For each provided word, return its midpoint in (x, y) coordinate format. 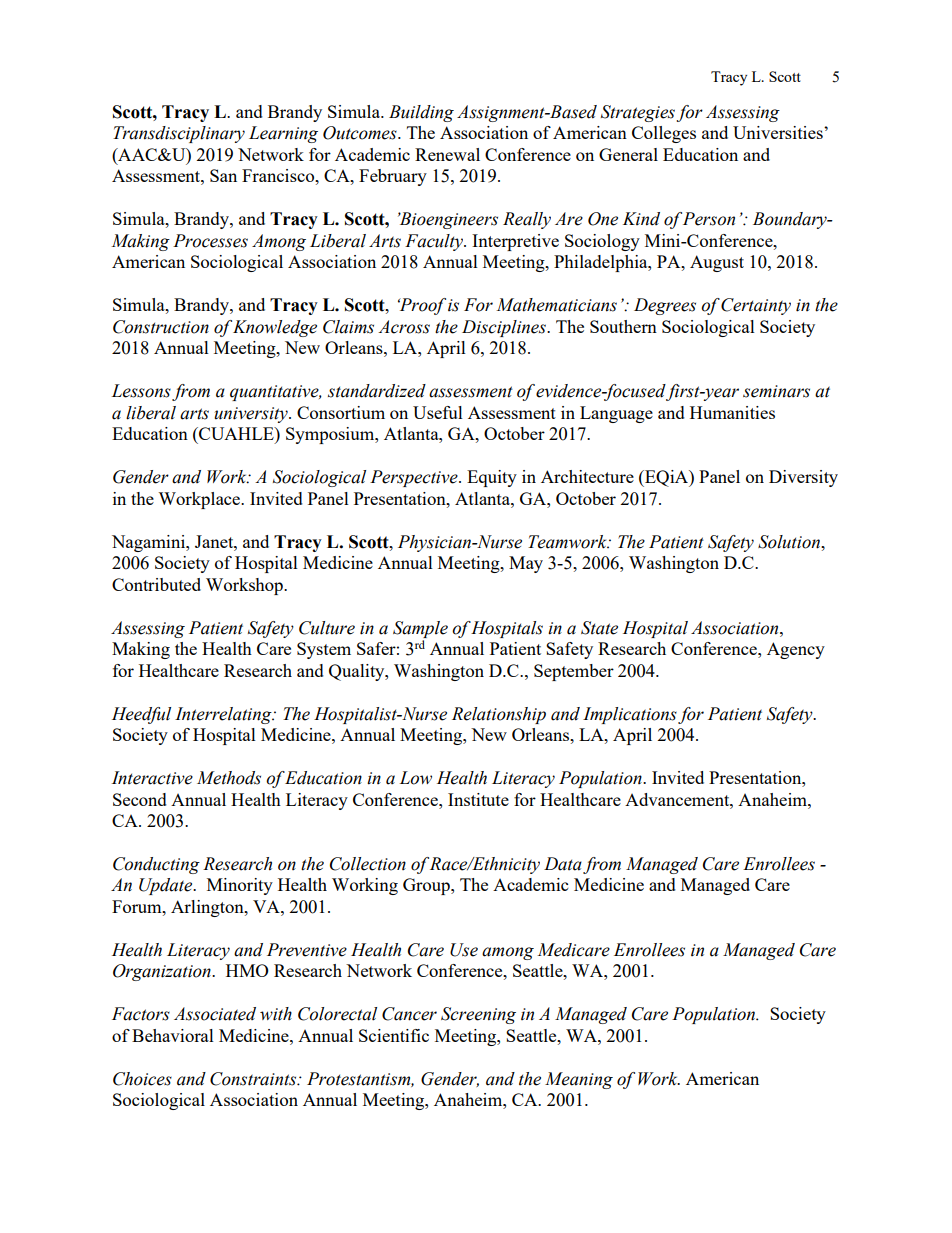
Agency (796, 650)
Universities (779, 132)
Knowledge (275, 328)
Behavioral (173, 1035)
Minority (240, 886)
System (324, 650)
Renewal (447, 154)
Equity (492, 478)
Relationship (499, 715)
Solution (790, 542)
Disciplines (505, 328)
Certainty (756, 306)
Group (427, 886)
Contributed (156, 584)
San (223, 175)
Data (563, 864)
